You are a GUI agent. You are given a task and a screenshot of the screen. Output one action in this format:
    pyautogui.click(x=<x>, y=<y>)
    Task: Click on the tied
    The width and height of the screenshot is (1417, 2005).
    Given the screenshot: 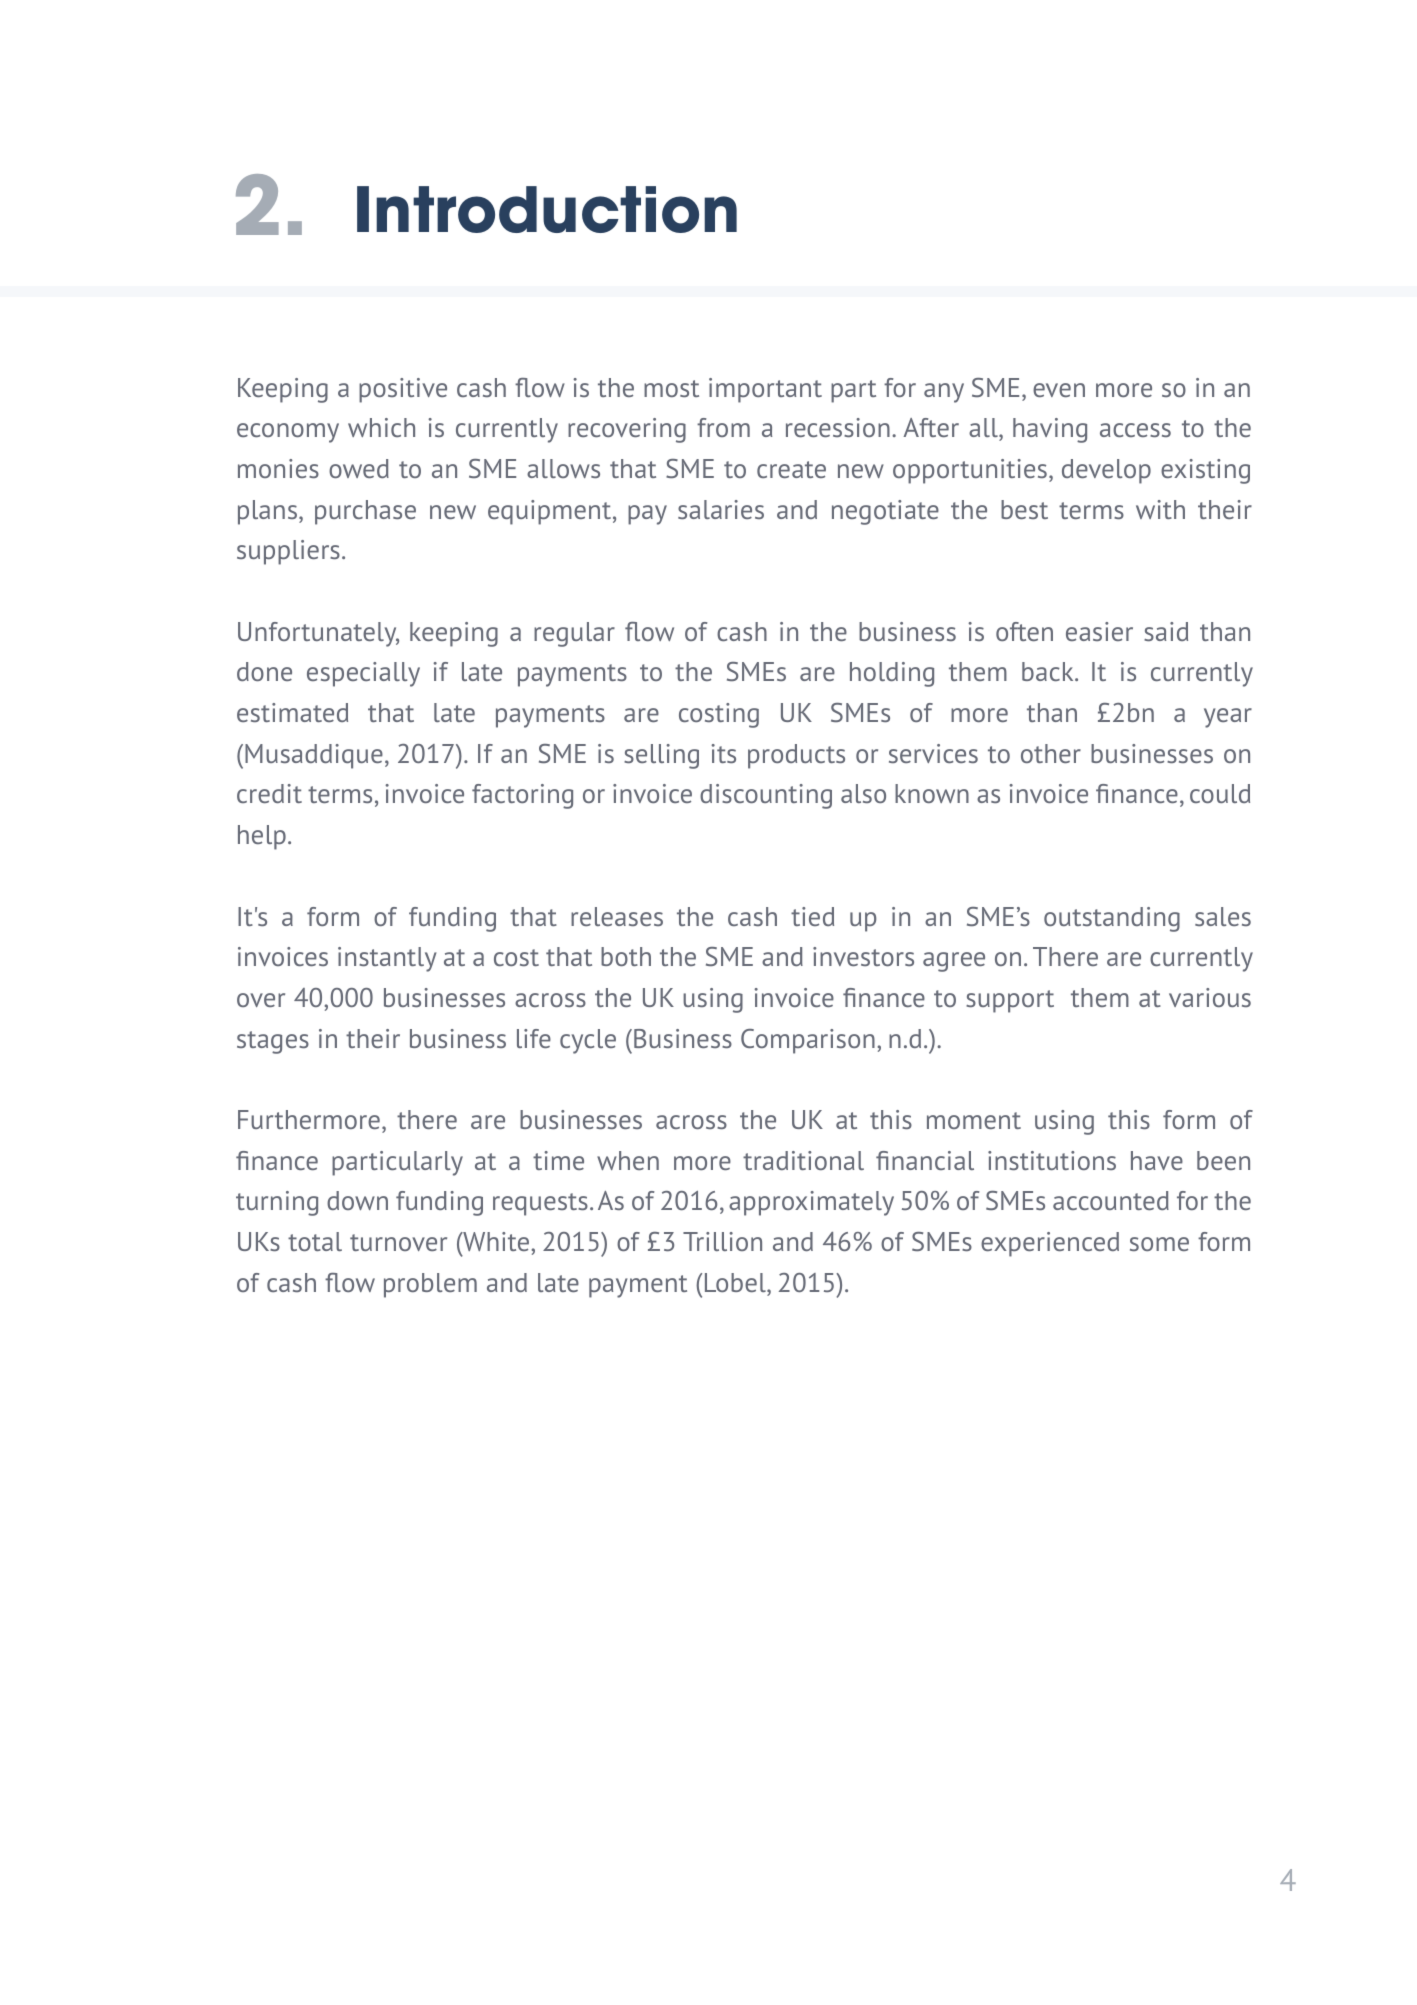 What is the action you would take?
    pyautogui.click(x=812, y=916)
